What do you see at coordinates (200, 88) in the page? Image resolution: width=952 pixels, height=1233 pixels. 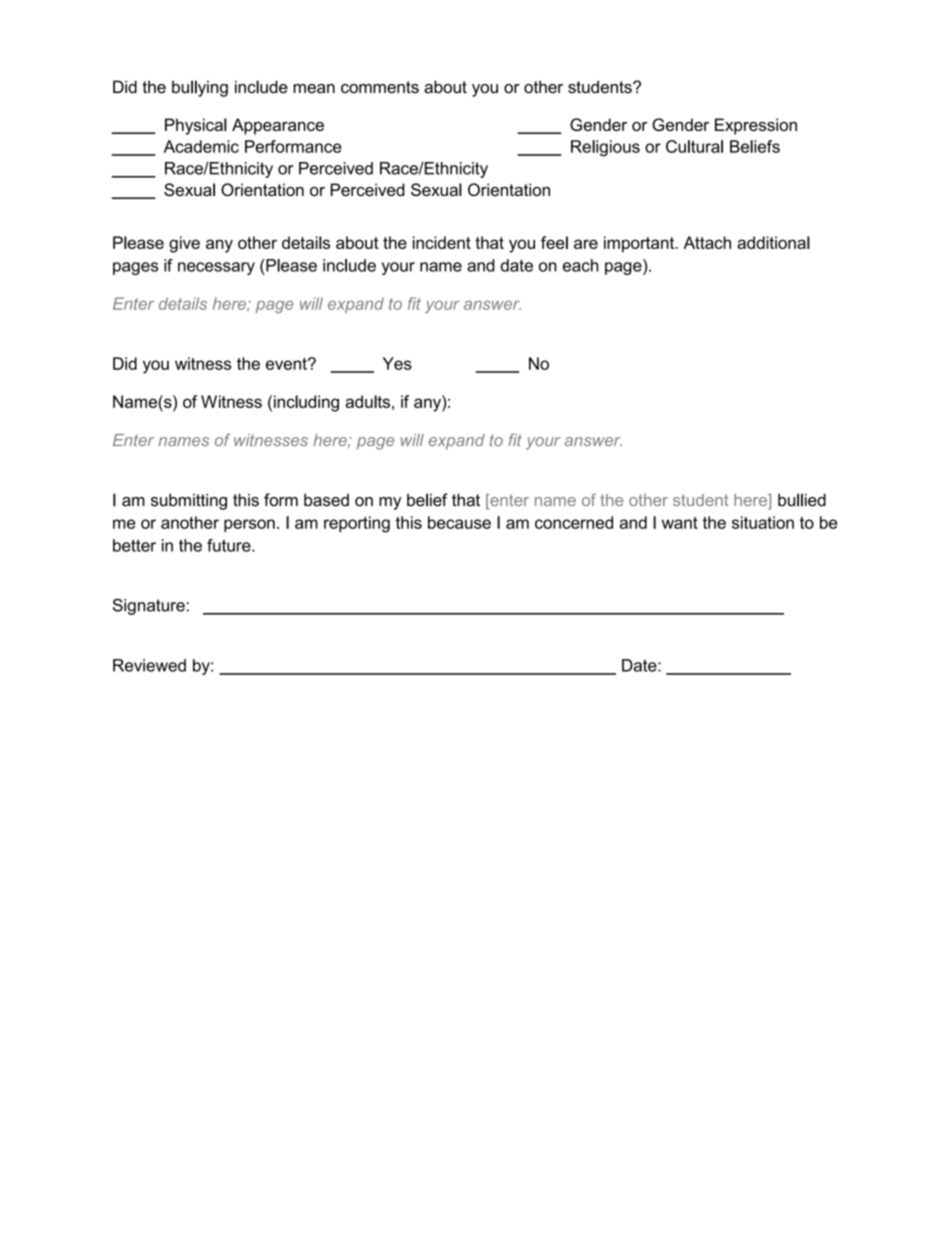 I see `bullying` at bounding box center [200, 88].
